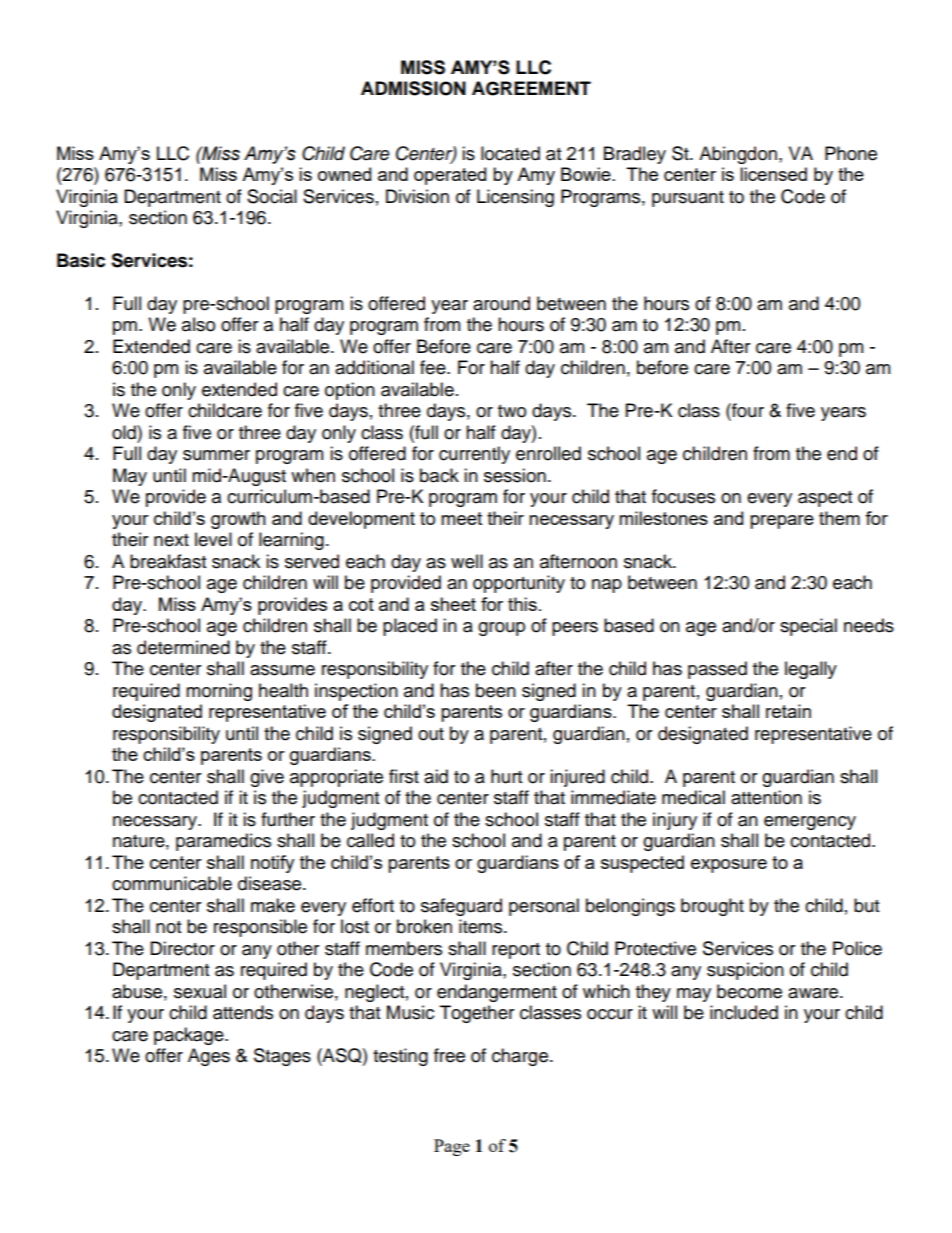 This screenshot has width=952, height=1233. Describe the element at coordinates (510, 153) in the screenshot. I see `located` at that location.
